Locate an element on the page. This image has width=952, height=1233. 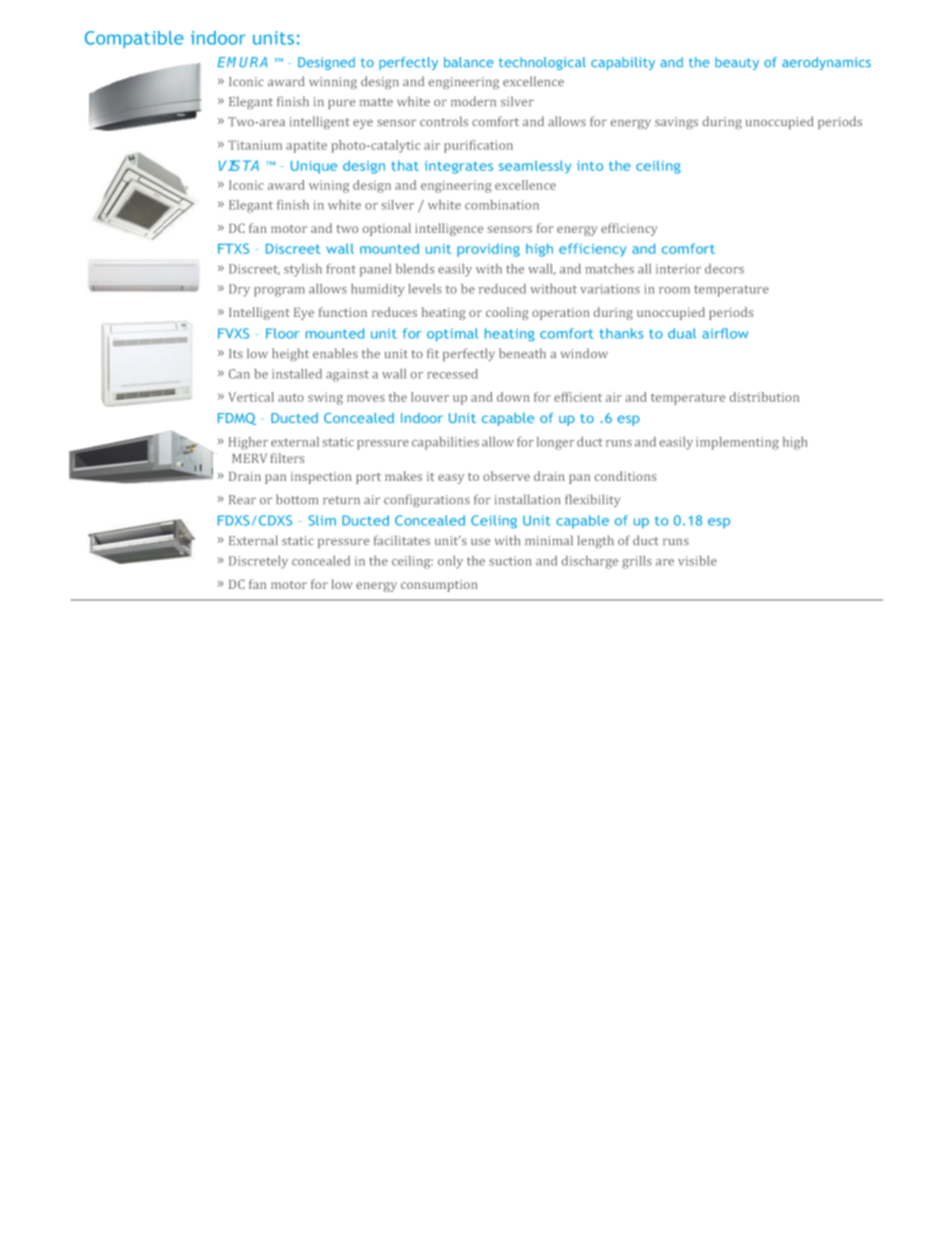
beauty is located at coordinates (737, 63).
